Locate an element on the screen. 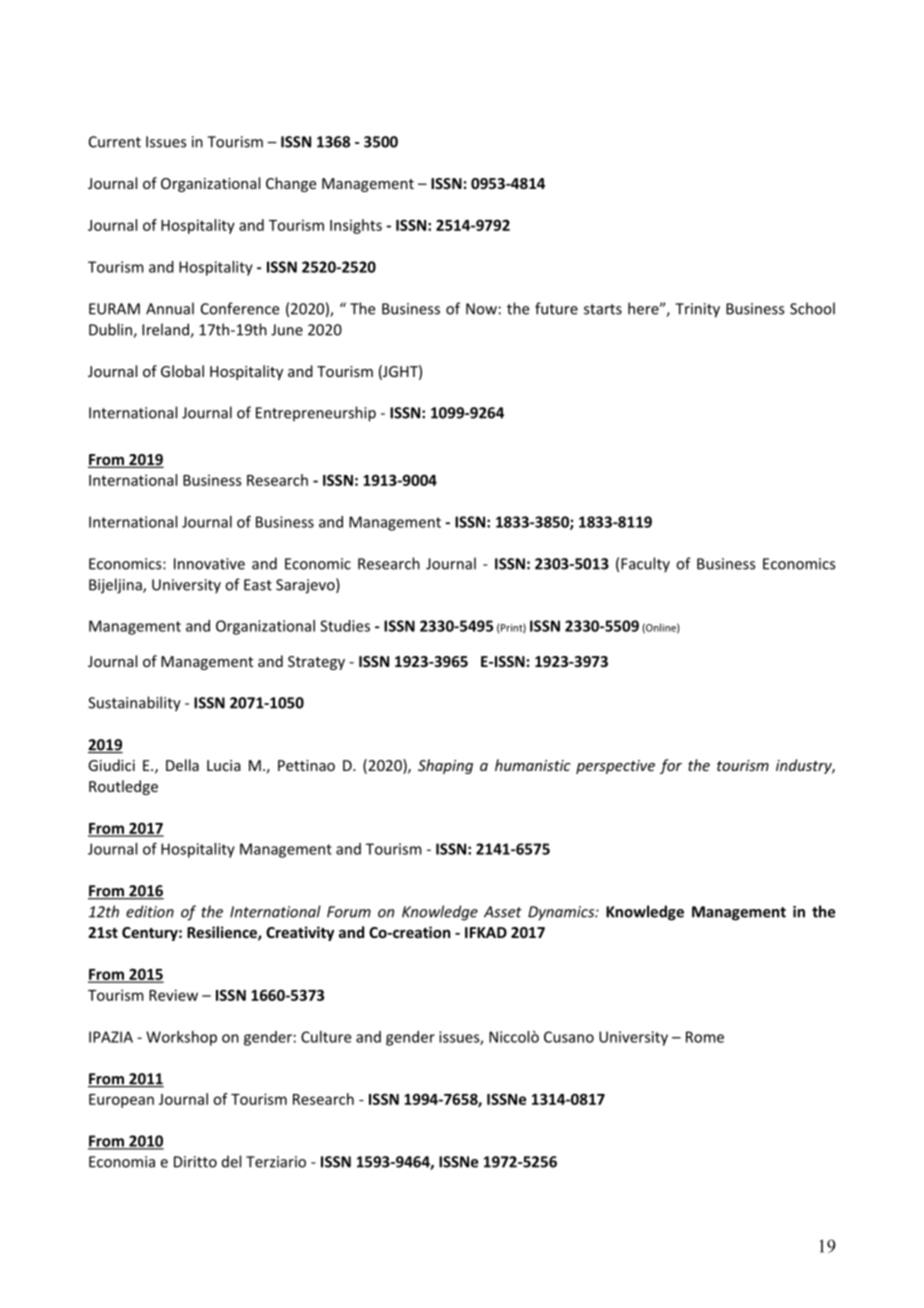 The width and height of the screenshot is (924, 1308). Insights is located at coordinates (356, 226).
